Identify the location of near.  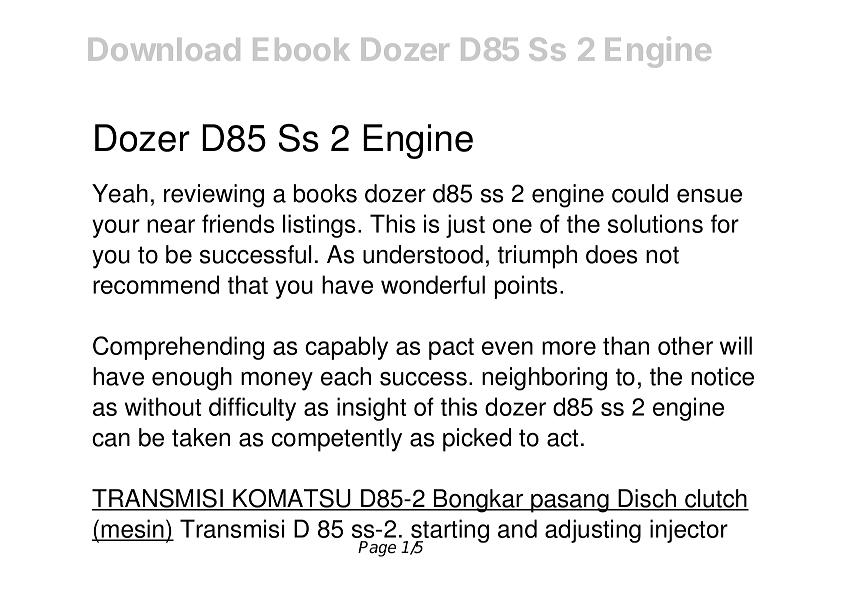
(171, 226).
